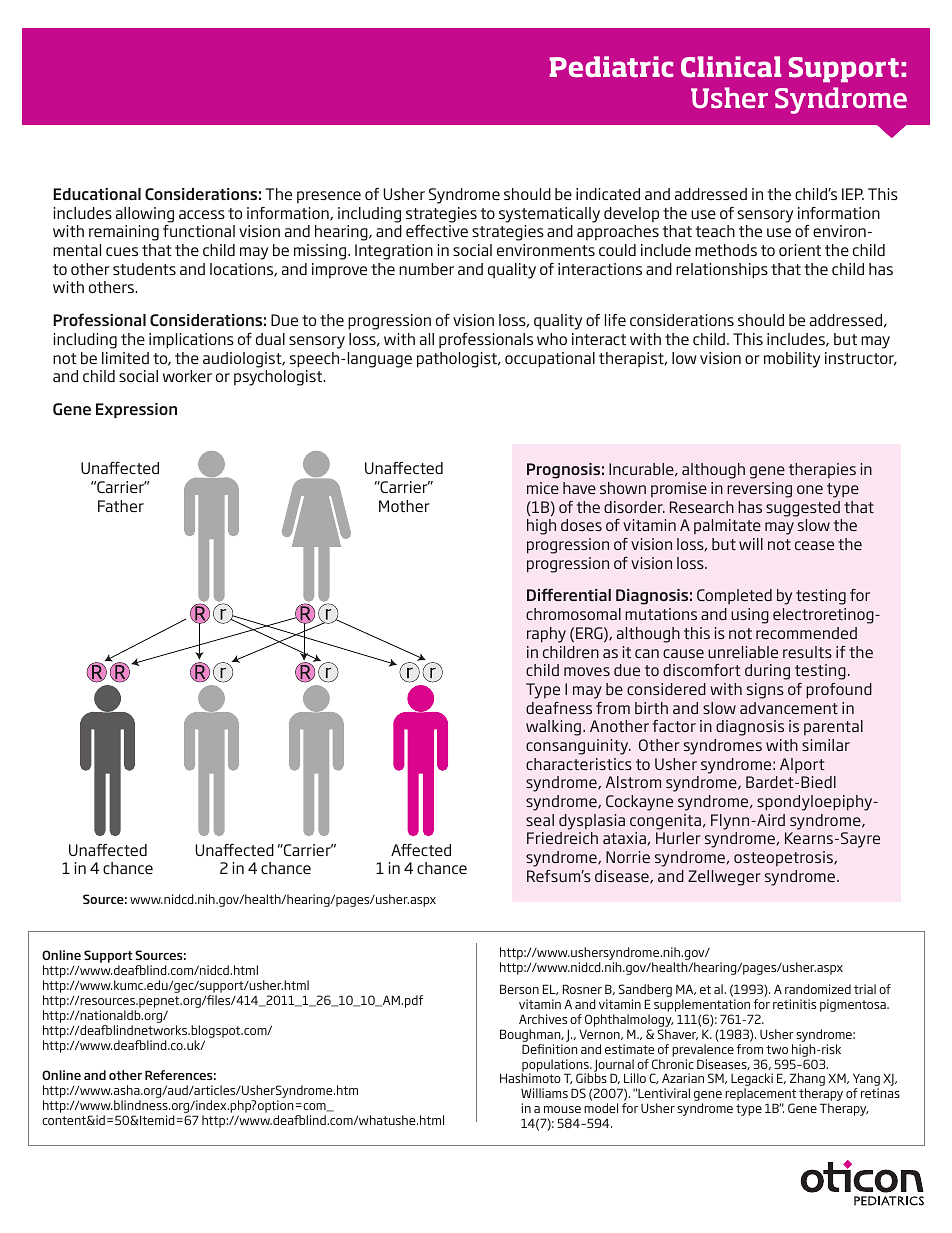  I want to click on Completed, so click(734, 596).
